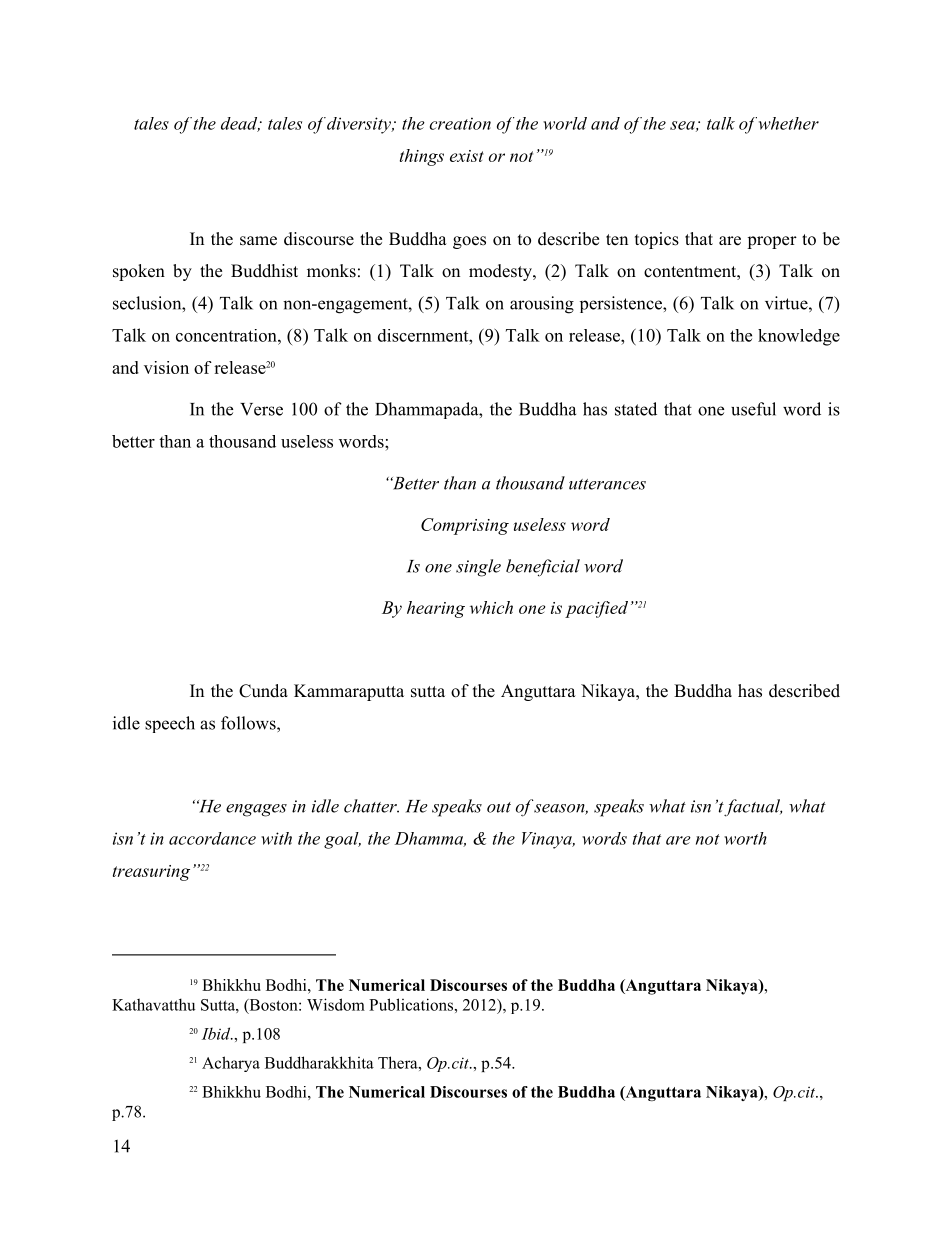 The height and width of the screenshot is (1233, 952). I want to click on Ibid, so click(217, 1033).
